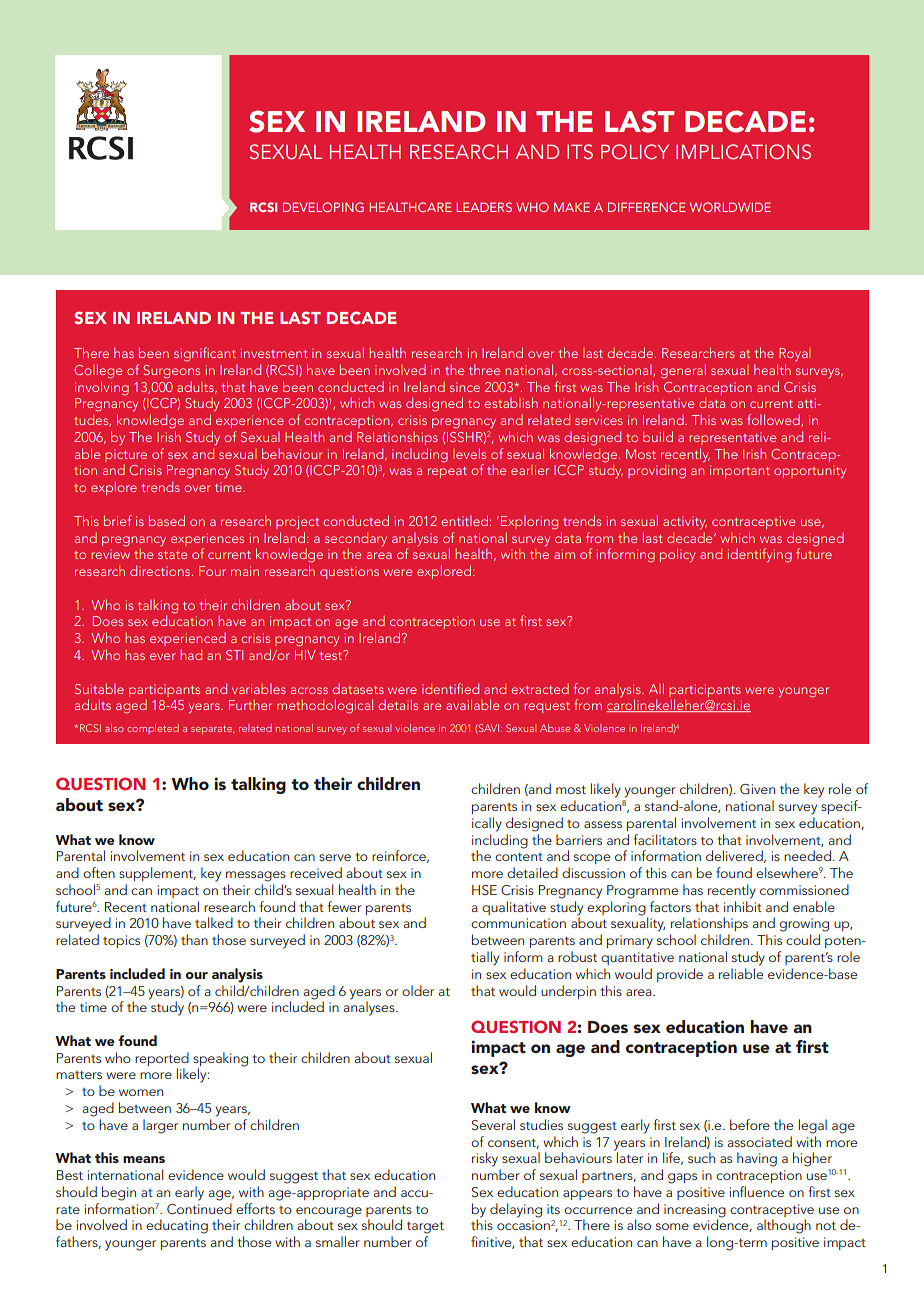  What do you see at coordinates (177, 1226) in the screenshot?
I see `educating` at bounding box center [177, 1226].
